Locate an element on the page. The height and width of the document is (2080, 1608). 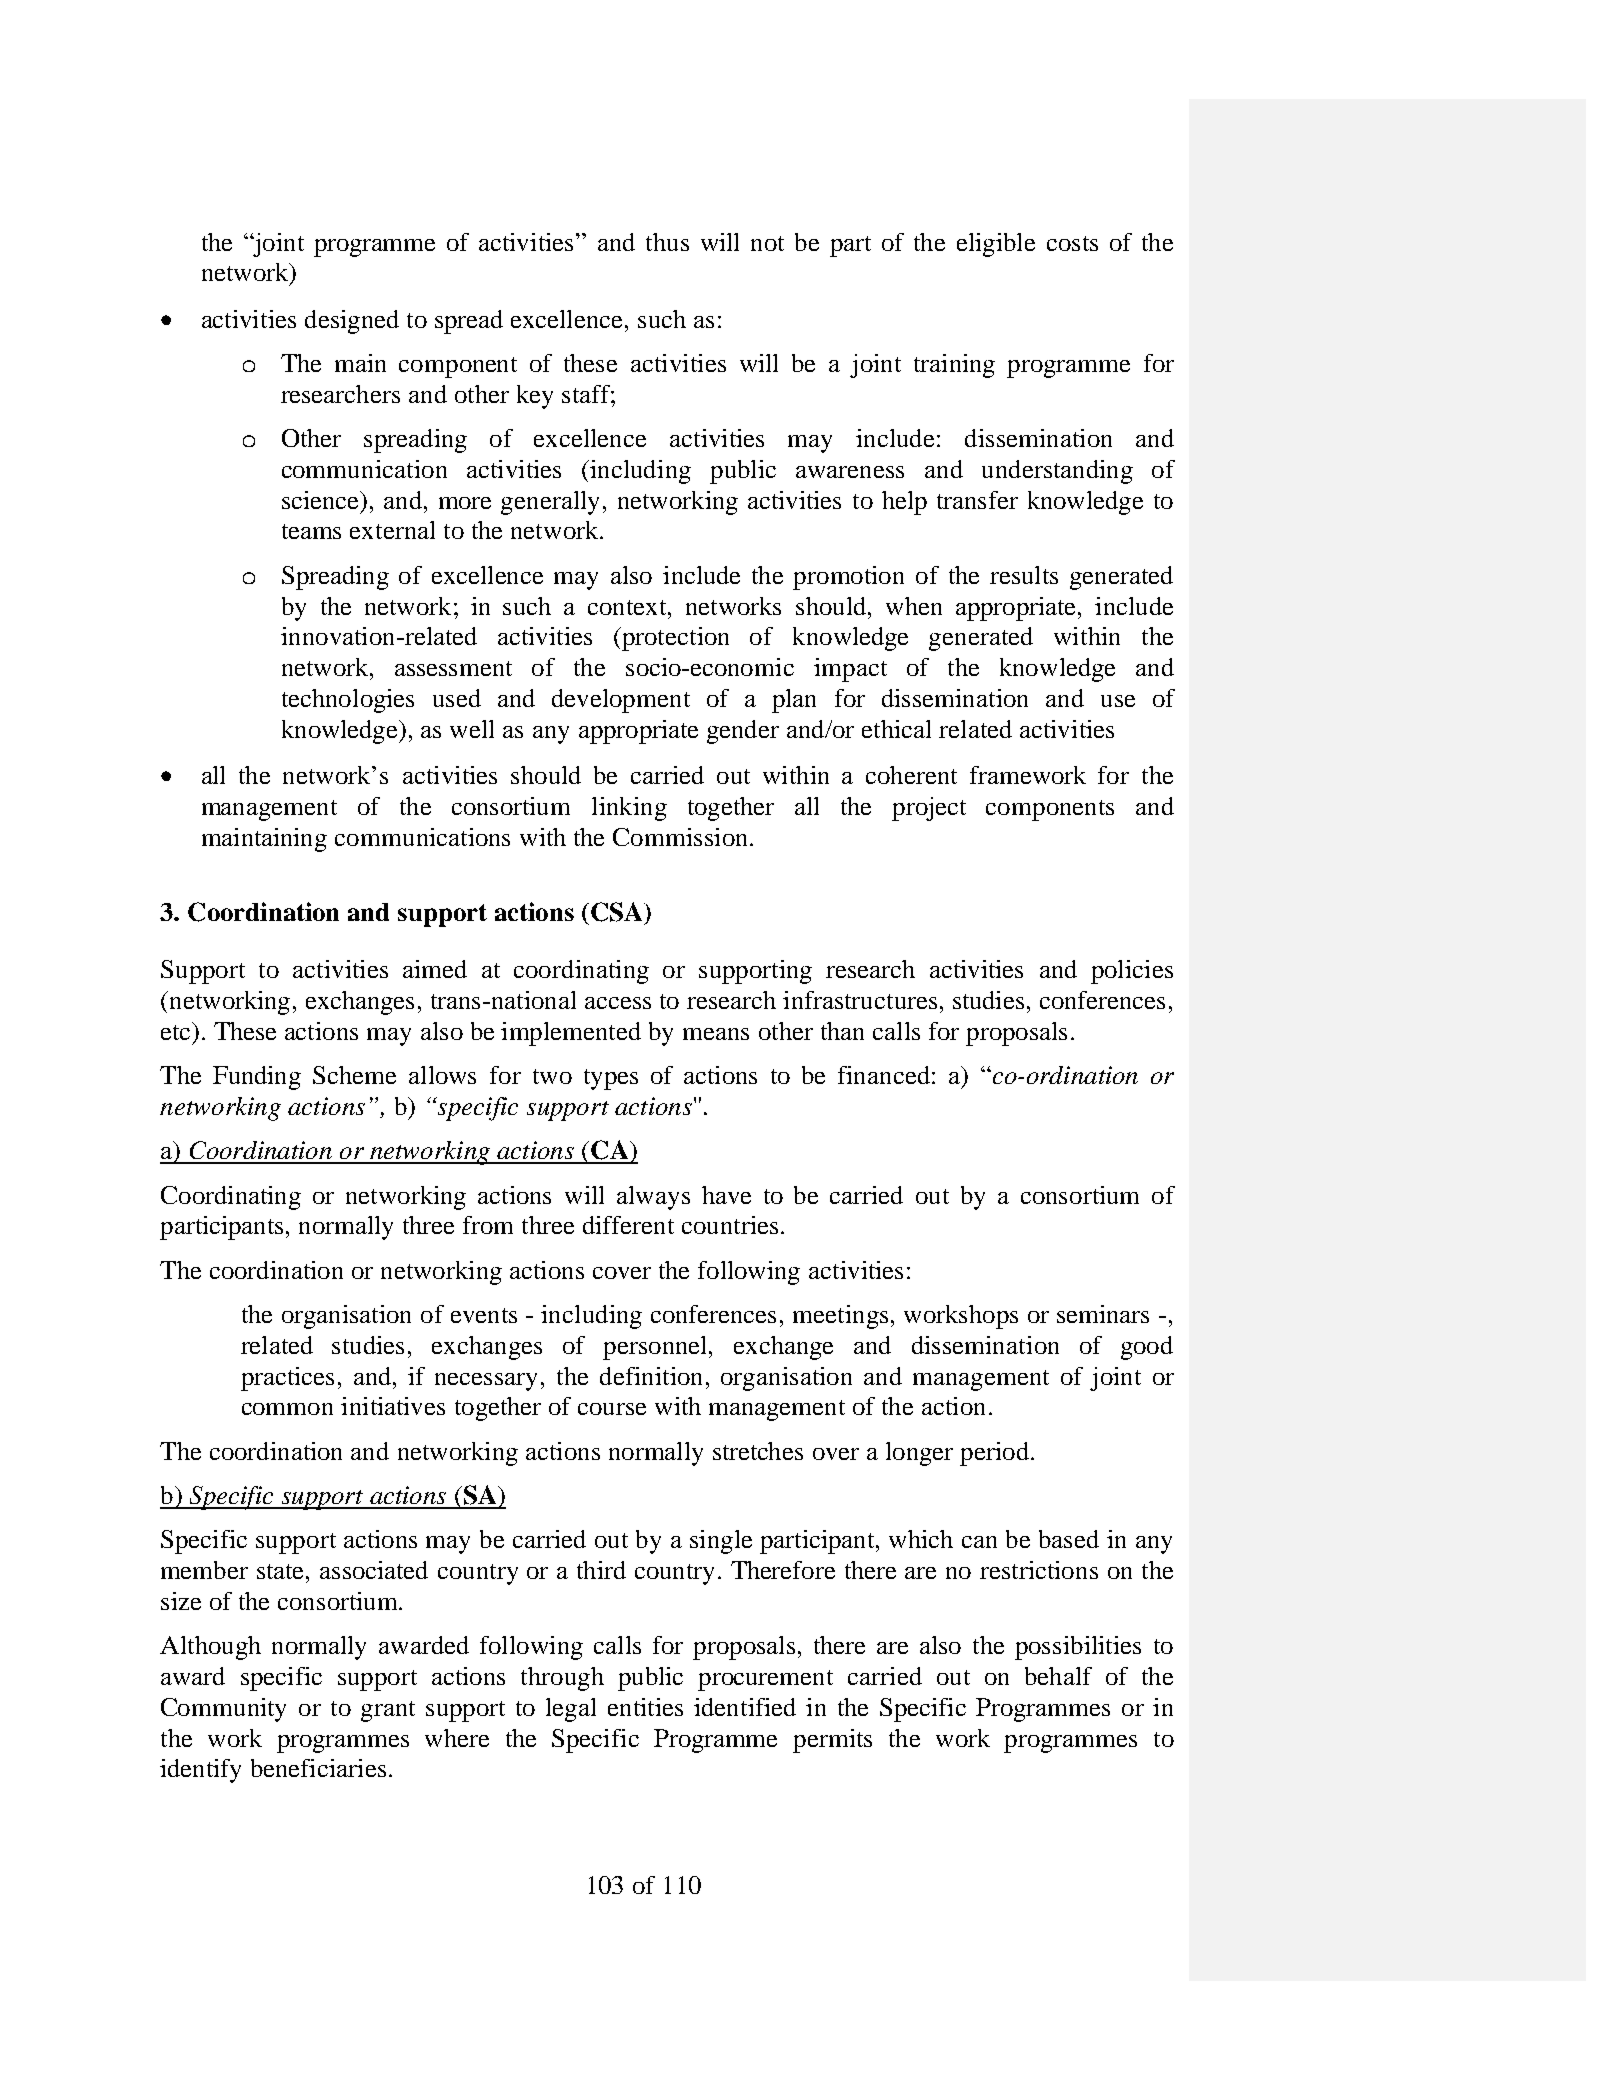
eligible is located at coordinates (996, 245).
